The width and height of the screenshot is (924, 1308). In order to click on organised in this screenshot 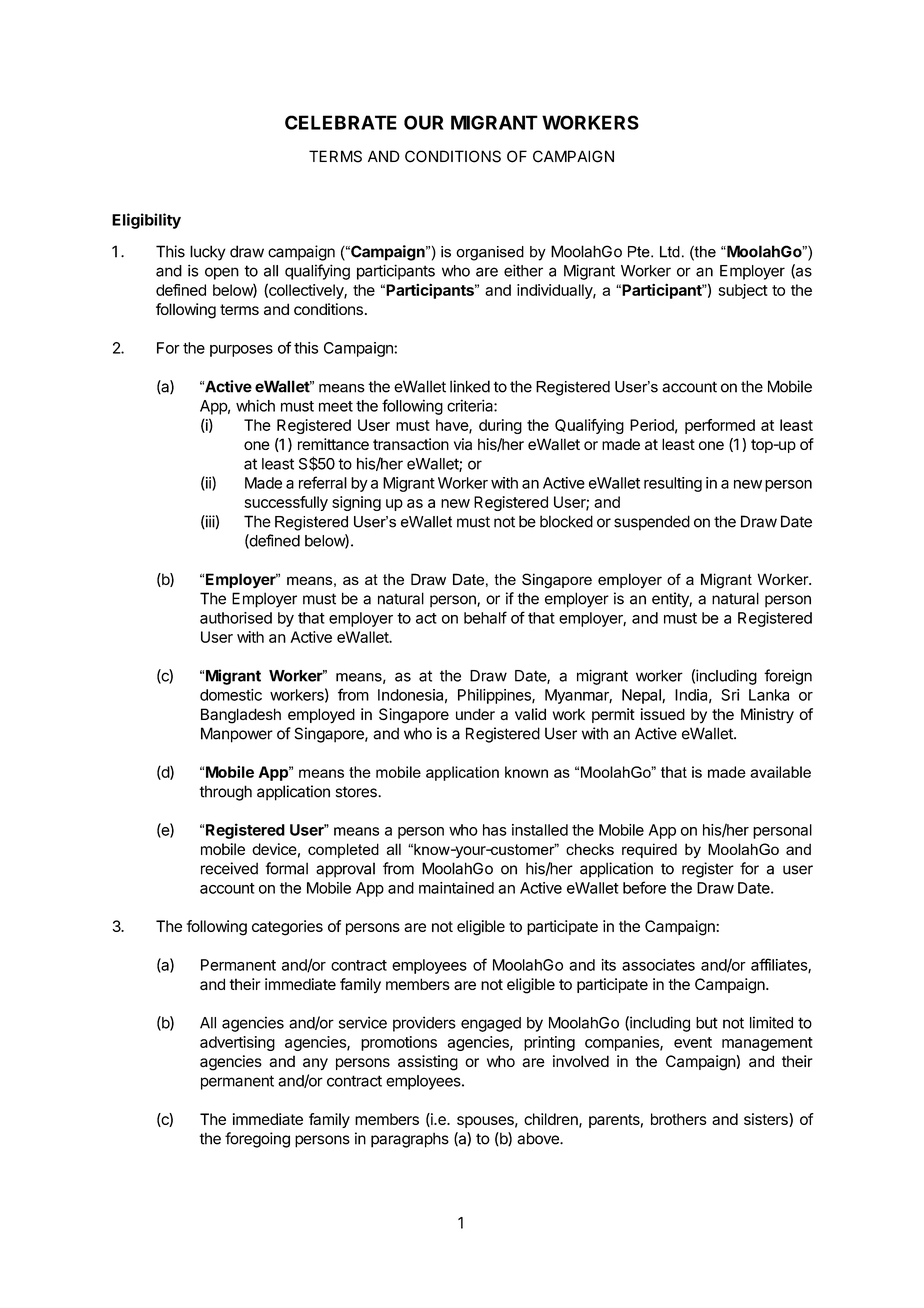, I will do `click(490, 253)`.
